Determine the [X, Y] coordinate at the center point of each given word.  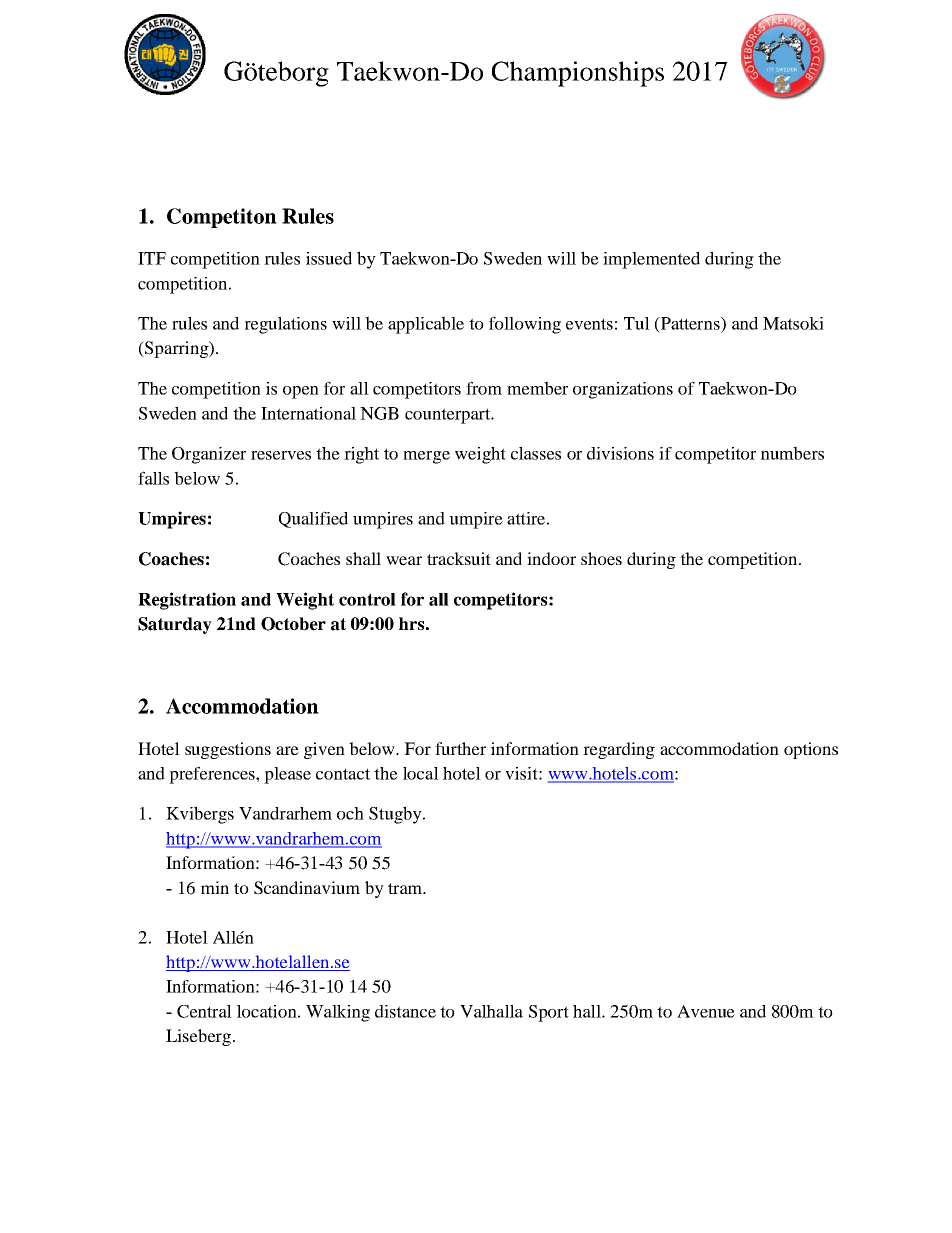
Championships [578, 74]
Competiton [222, 218]
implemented [651, 260]
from [484, 388]
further [460, 748]
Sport [549, 1013]
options [811, 750]
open [301, 392]
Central [204, 1011]
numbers [792, 453]
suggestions [228, 750]
